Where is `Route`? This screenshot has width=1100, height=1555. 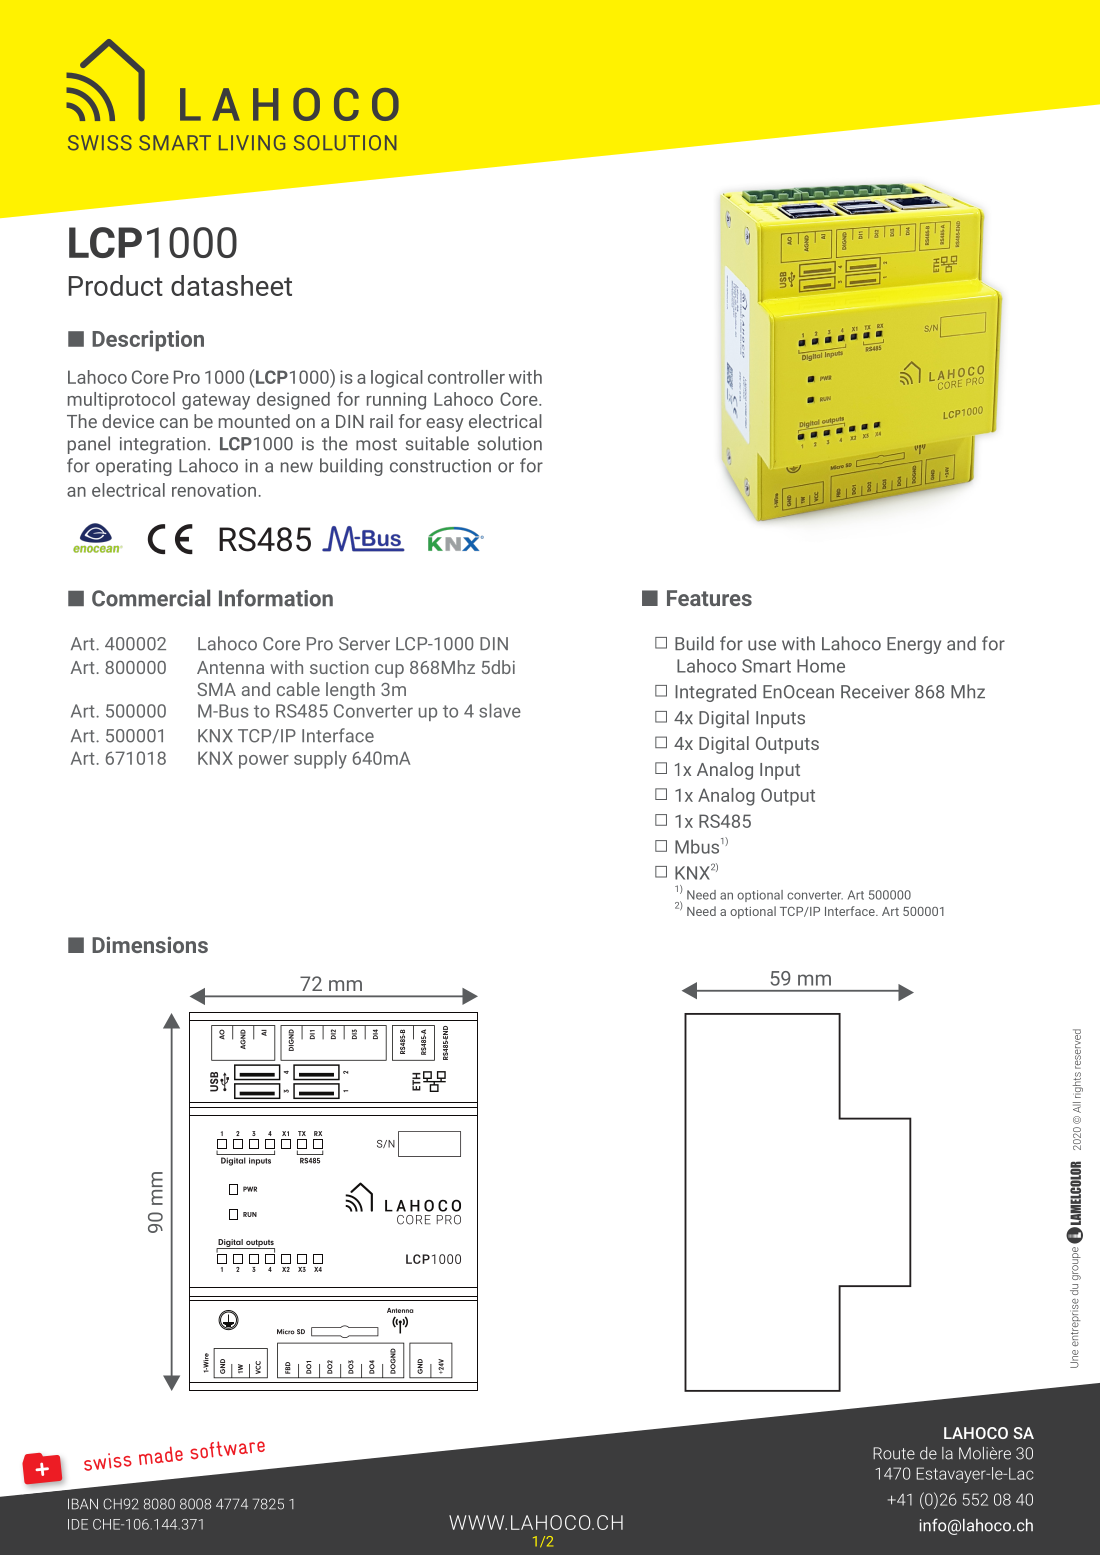 Route is located at coordinates (894, 1453).
